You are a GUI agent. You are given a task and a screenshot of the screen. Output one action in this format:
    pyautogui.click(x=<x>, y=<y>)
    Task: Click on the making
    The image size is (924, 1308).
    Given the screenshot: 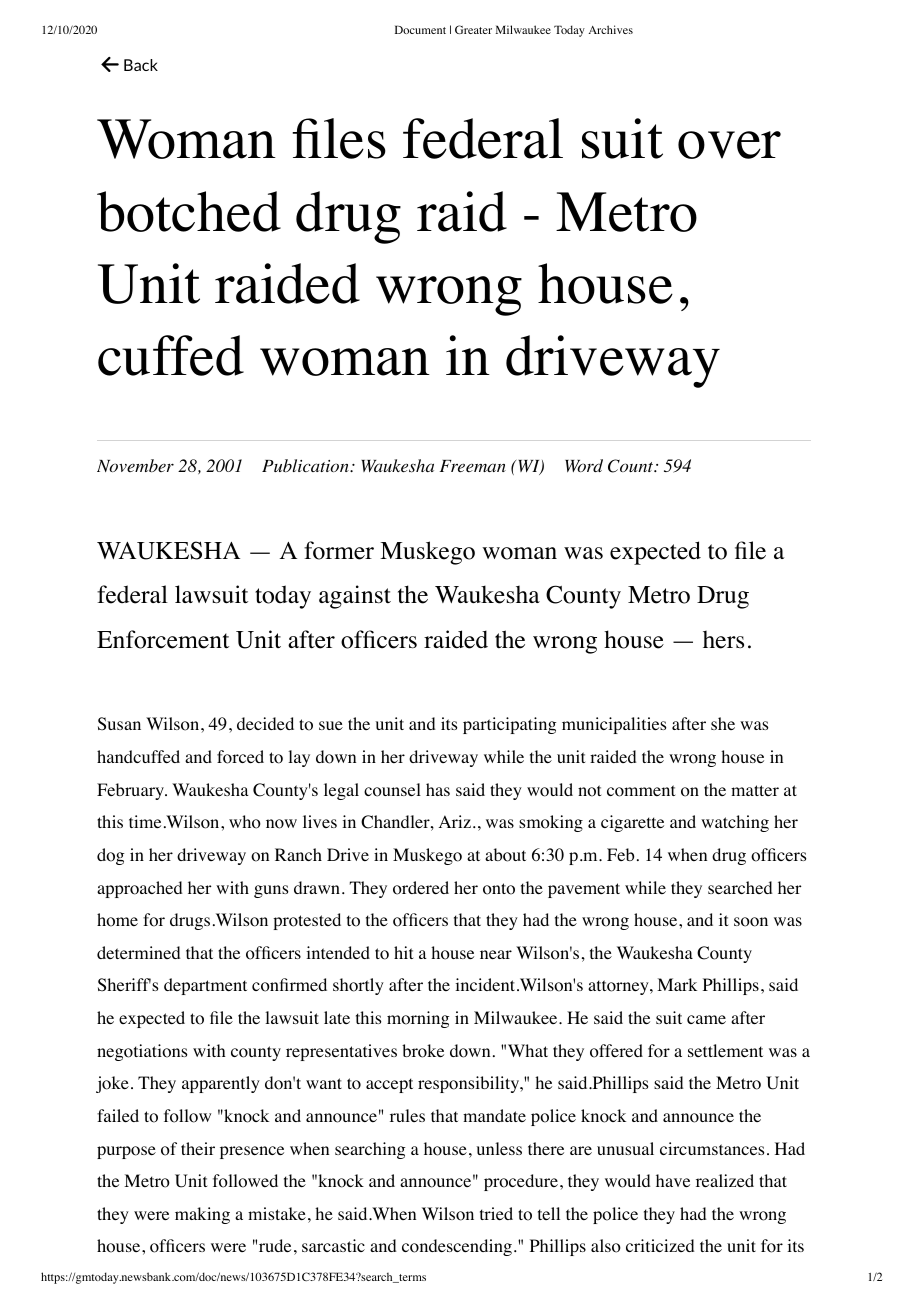 What is the action you would take?
    pyautogui.click(x=202, y=1215)
